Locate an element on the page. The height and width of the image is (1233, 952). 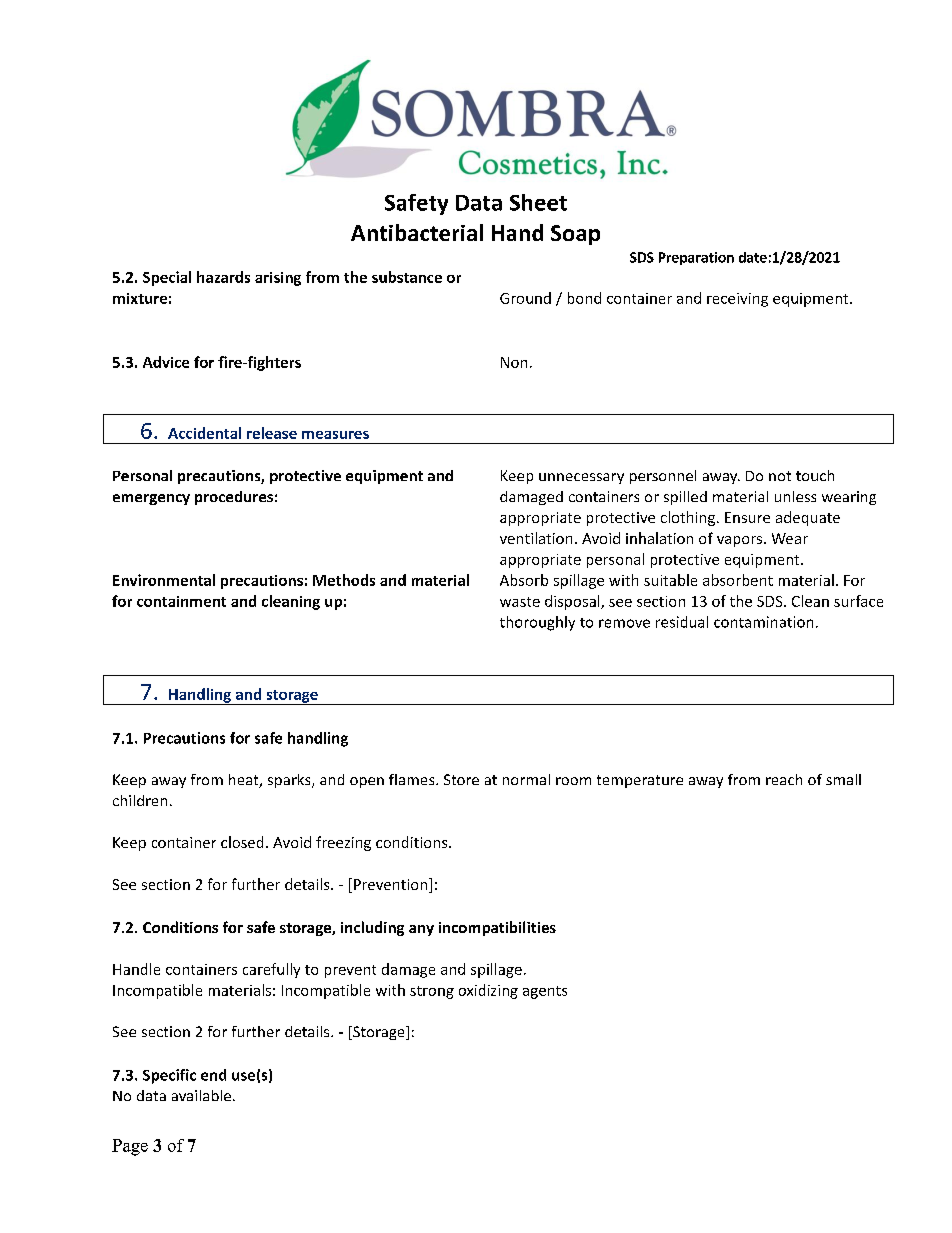
oxidizing is located at coordinates (488, 991).
